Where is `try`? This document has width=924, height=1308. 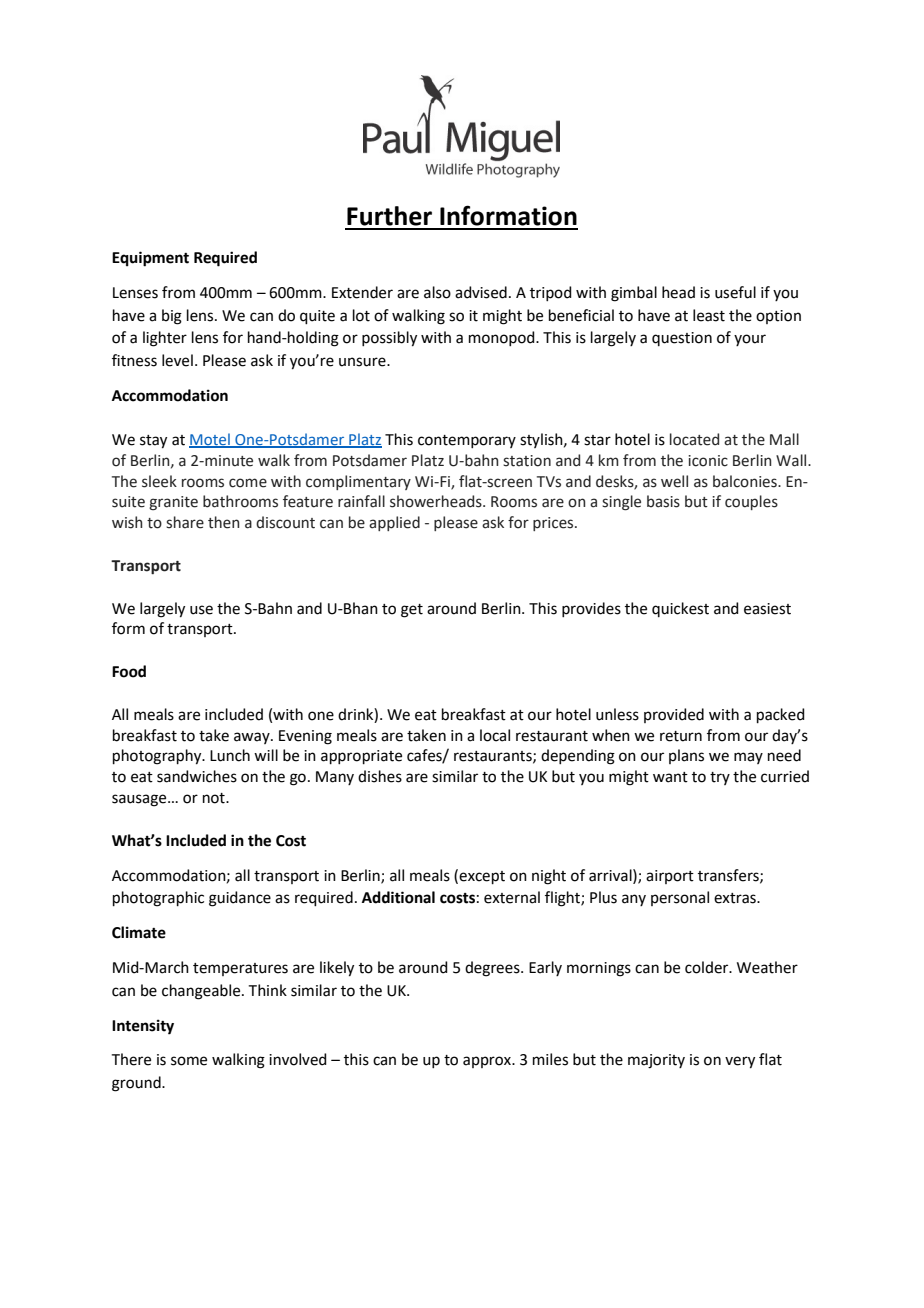 try is located at coordinates (720, 778).
